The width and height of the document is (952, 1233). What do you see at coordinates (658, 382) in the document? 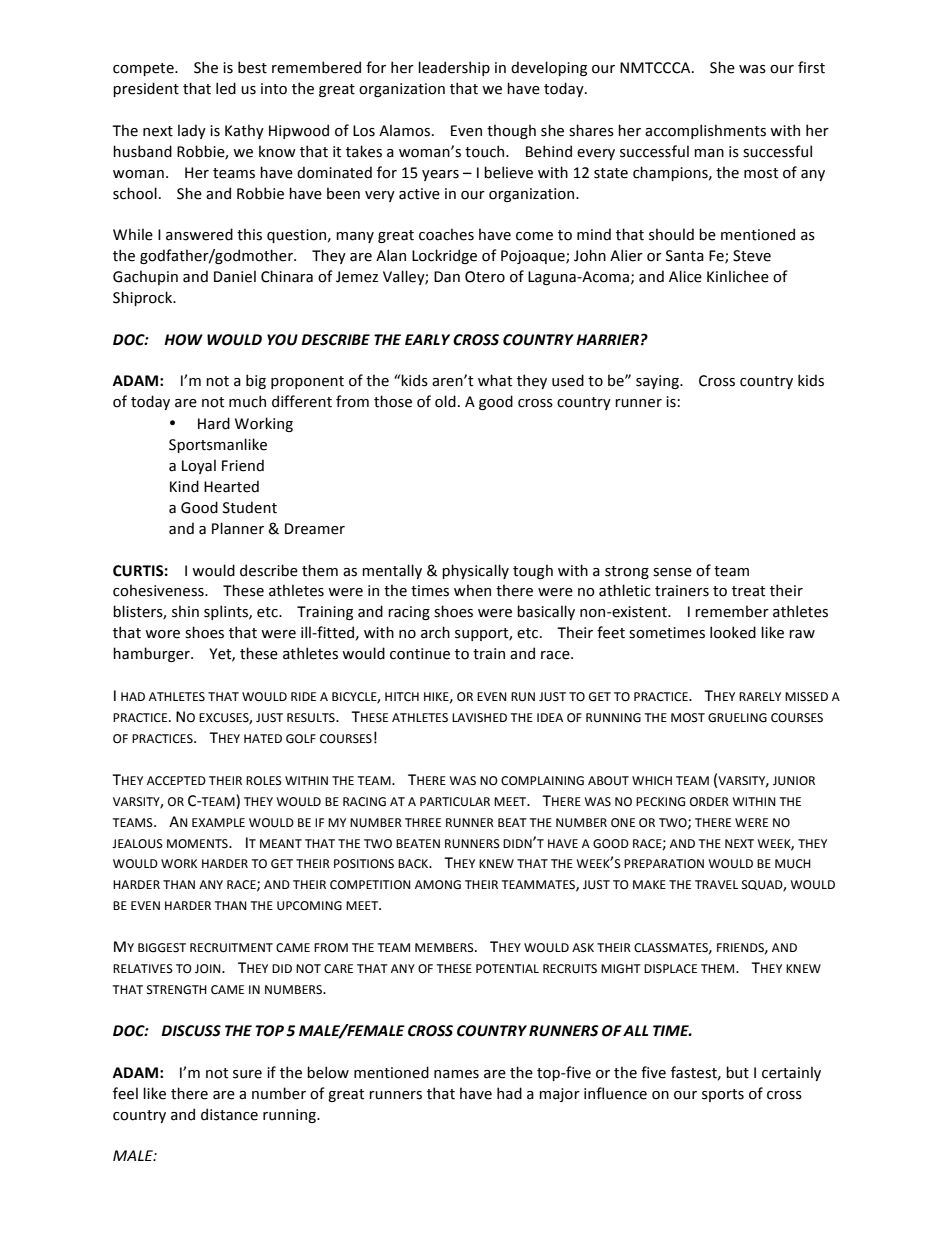
I see `saying` at bounding box center [658, 382].
